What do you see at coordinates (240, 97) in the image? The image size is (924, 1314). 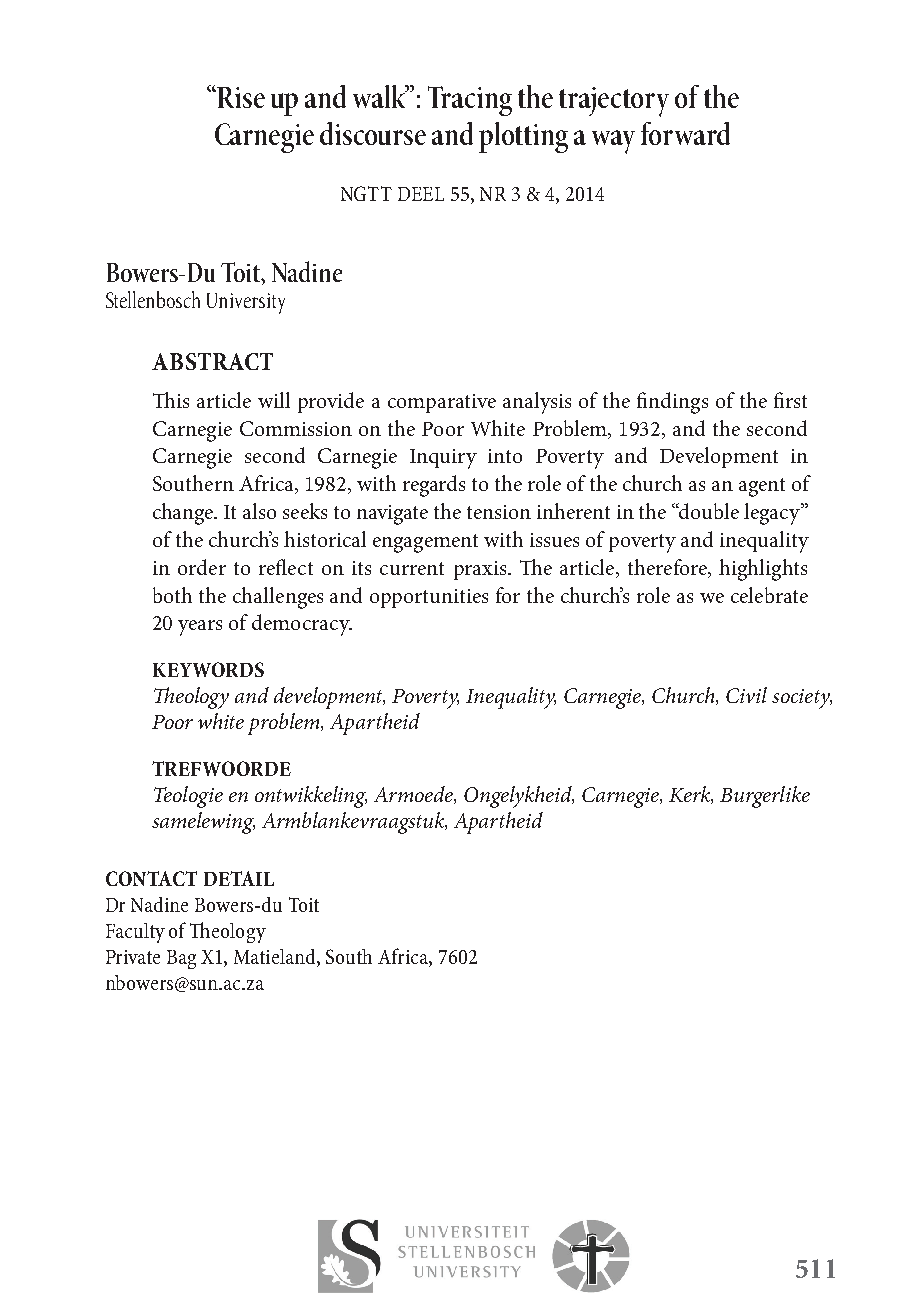 I see `Rise` at bounding box center [240, 97].
